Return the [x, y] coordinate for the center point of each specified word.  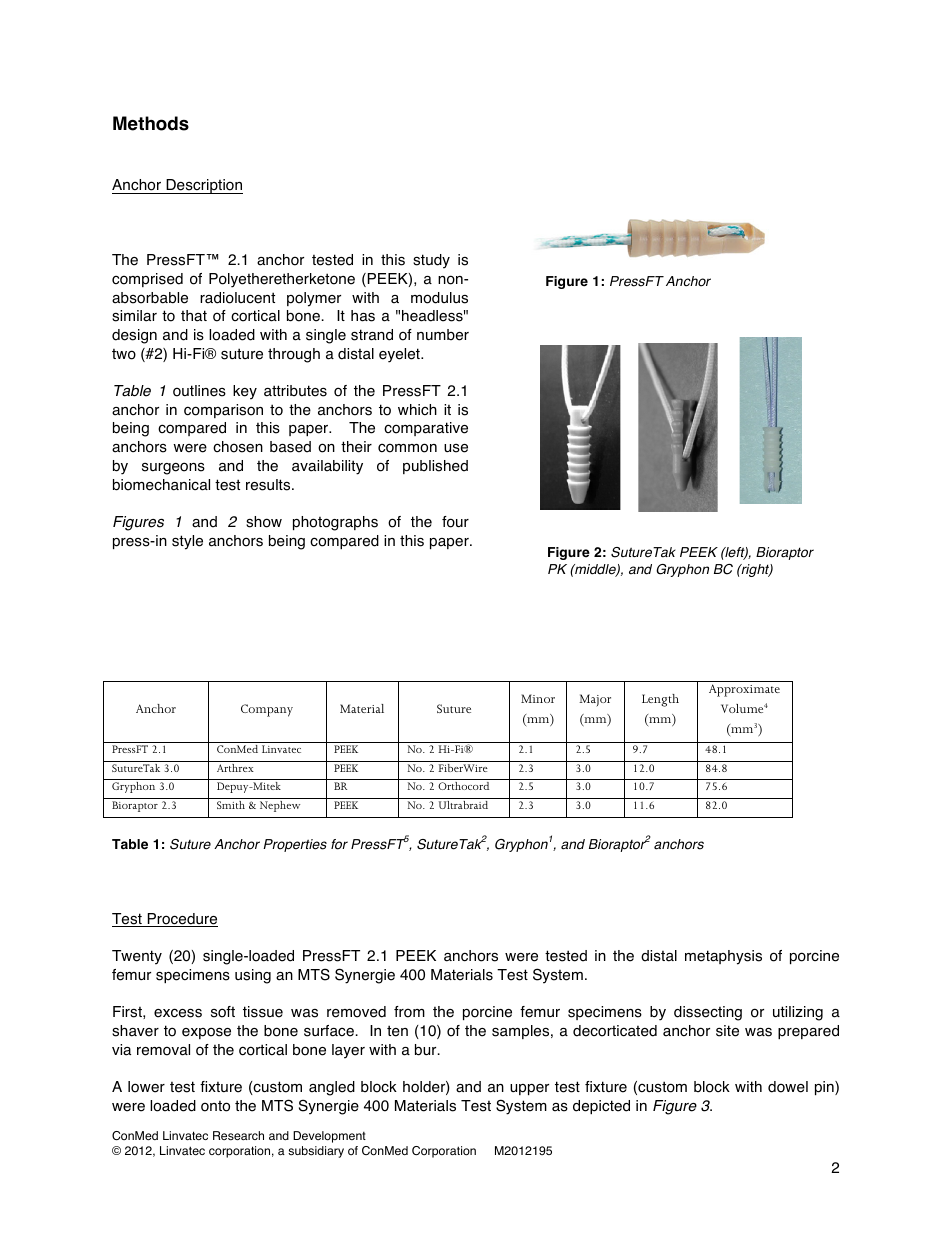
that [194, 316]
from [409, 1012]
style [187, 542]
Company [267, 710]
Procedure [181, 920]
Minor [538, 698]
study [431, 261]
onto [215, 1106]
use [456, 448]
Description [203, 186]
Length [660, 700]
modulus [439, 298]
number [443, 335]
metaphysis [723, 957]
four [455, 522]
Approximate [744, 690]
